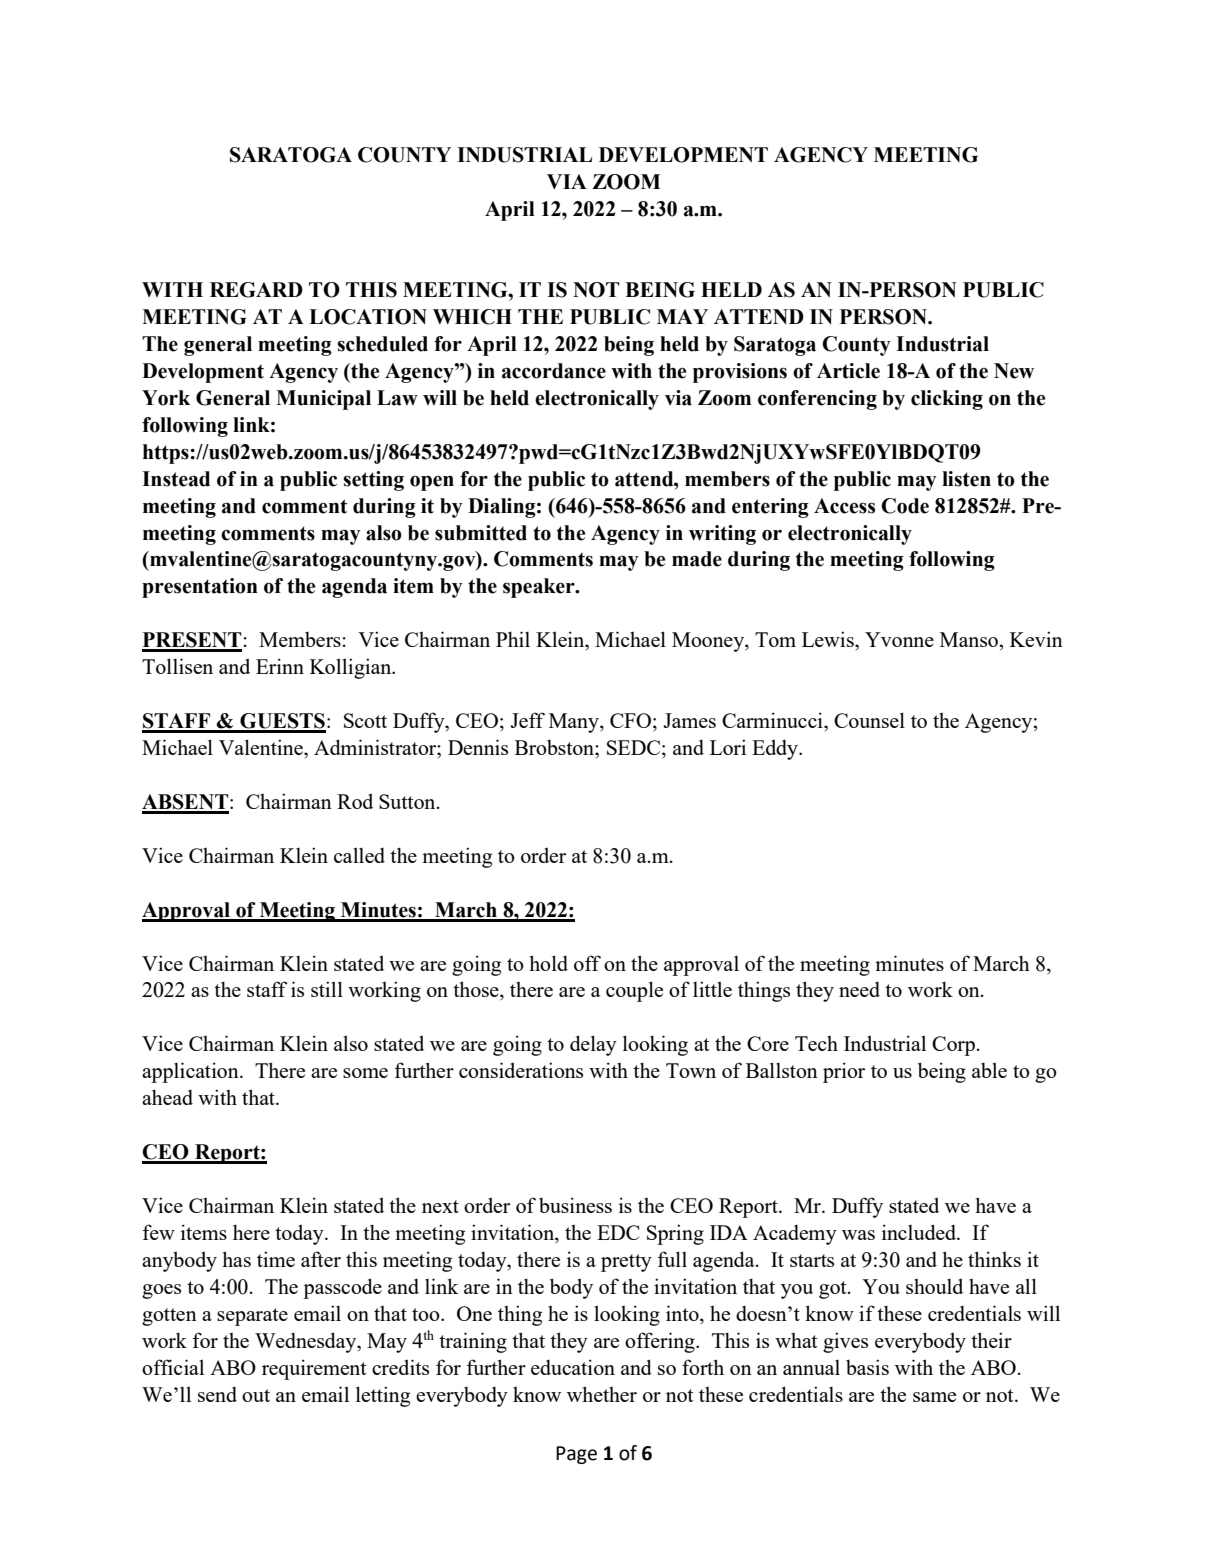 This screenshot has height=1563, width=1208. What do you see at coordinates (256, 290) in the screenshot?
I see `REGARD` at bounding box center [256, 290].
